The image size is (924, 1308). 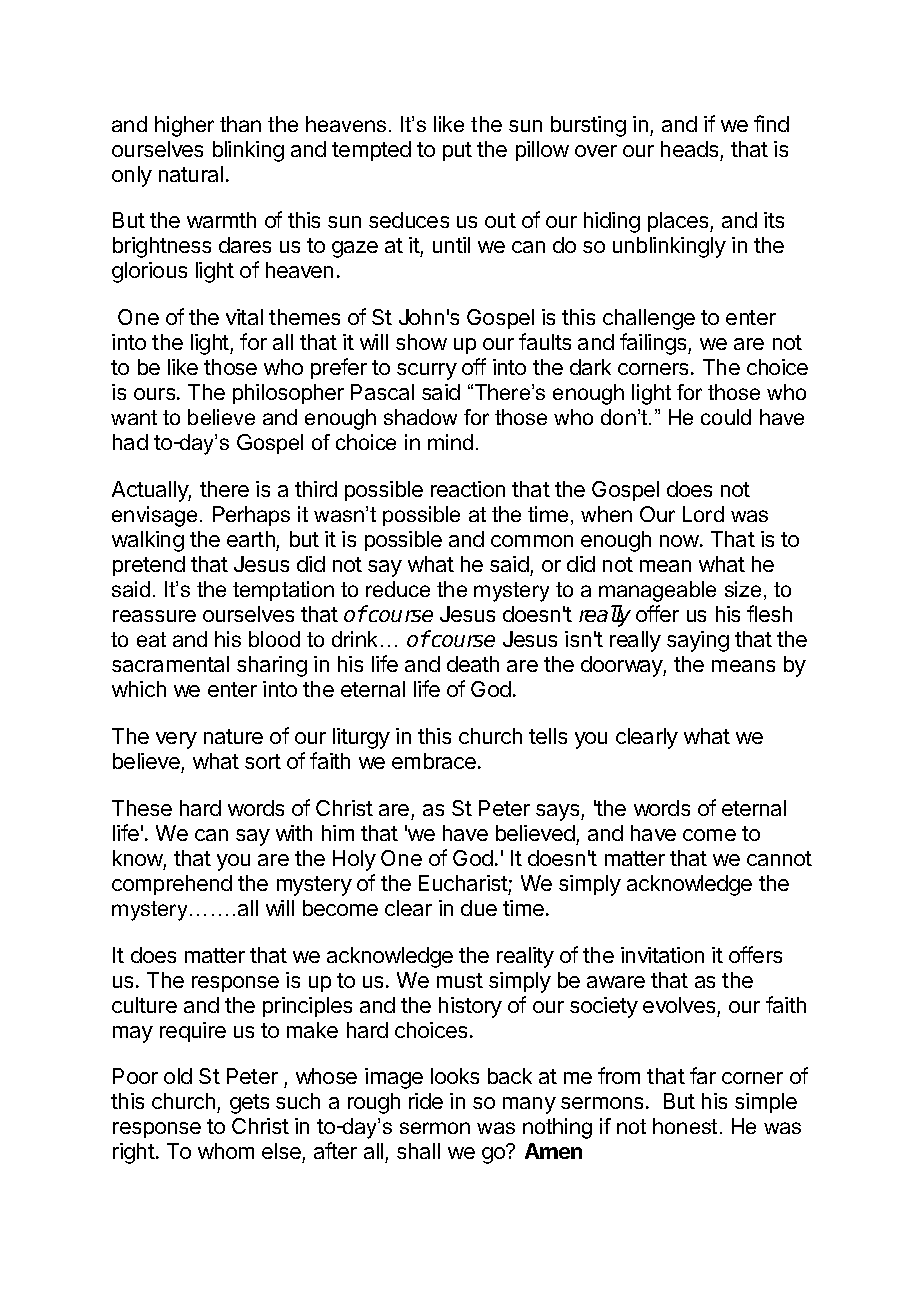 I want to click on honest, so click(x=685, y=1126).
